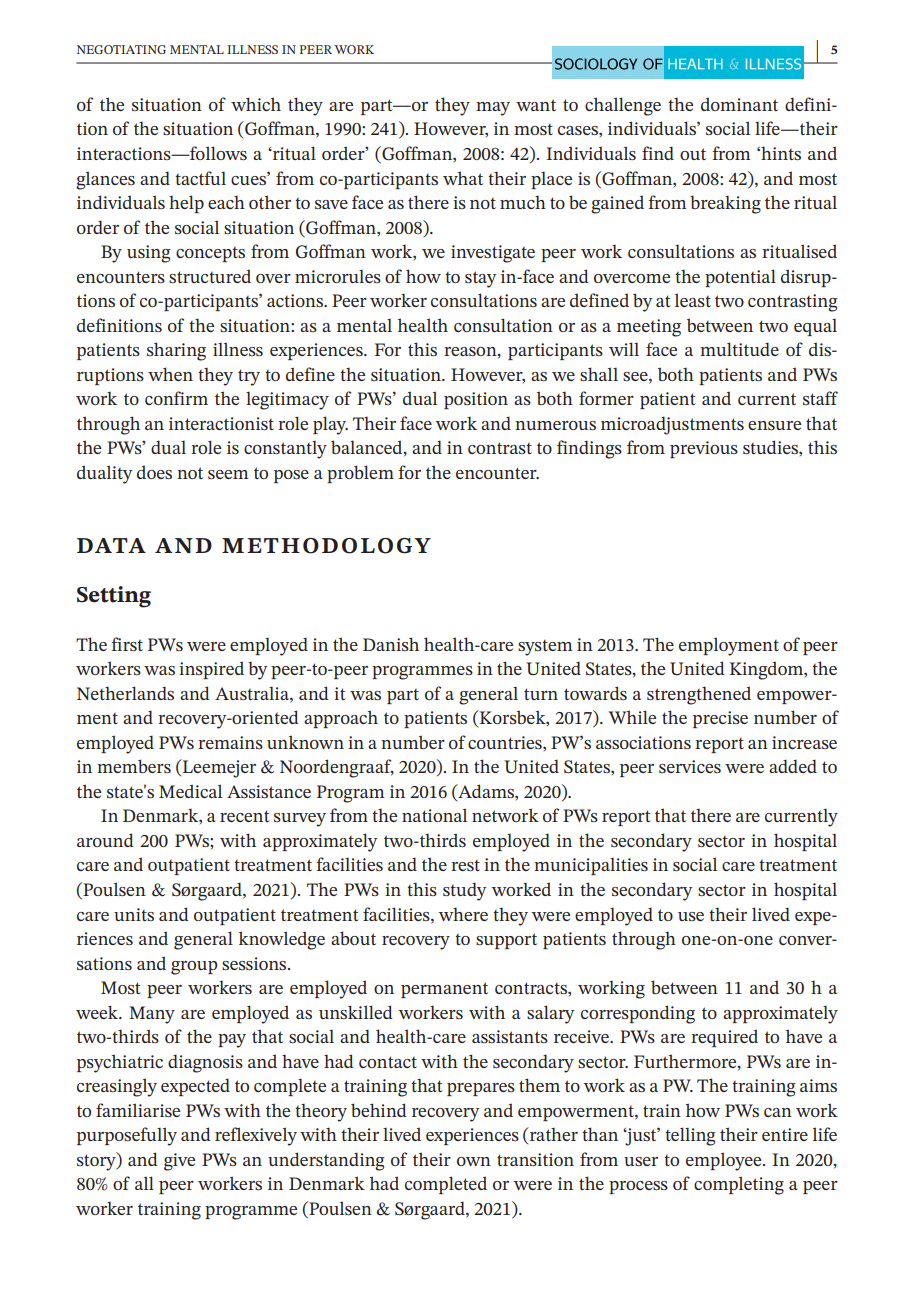 This screenshot has width=914, height=1316. I want to click on employee, so click(725, 1161).
